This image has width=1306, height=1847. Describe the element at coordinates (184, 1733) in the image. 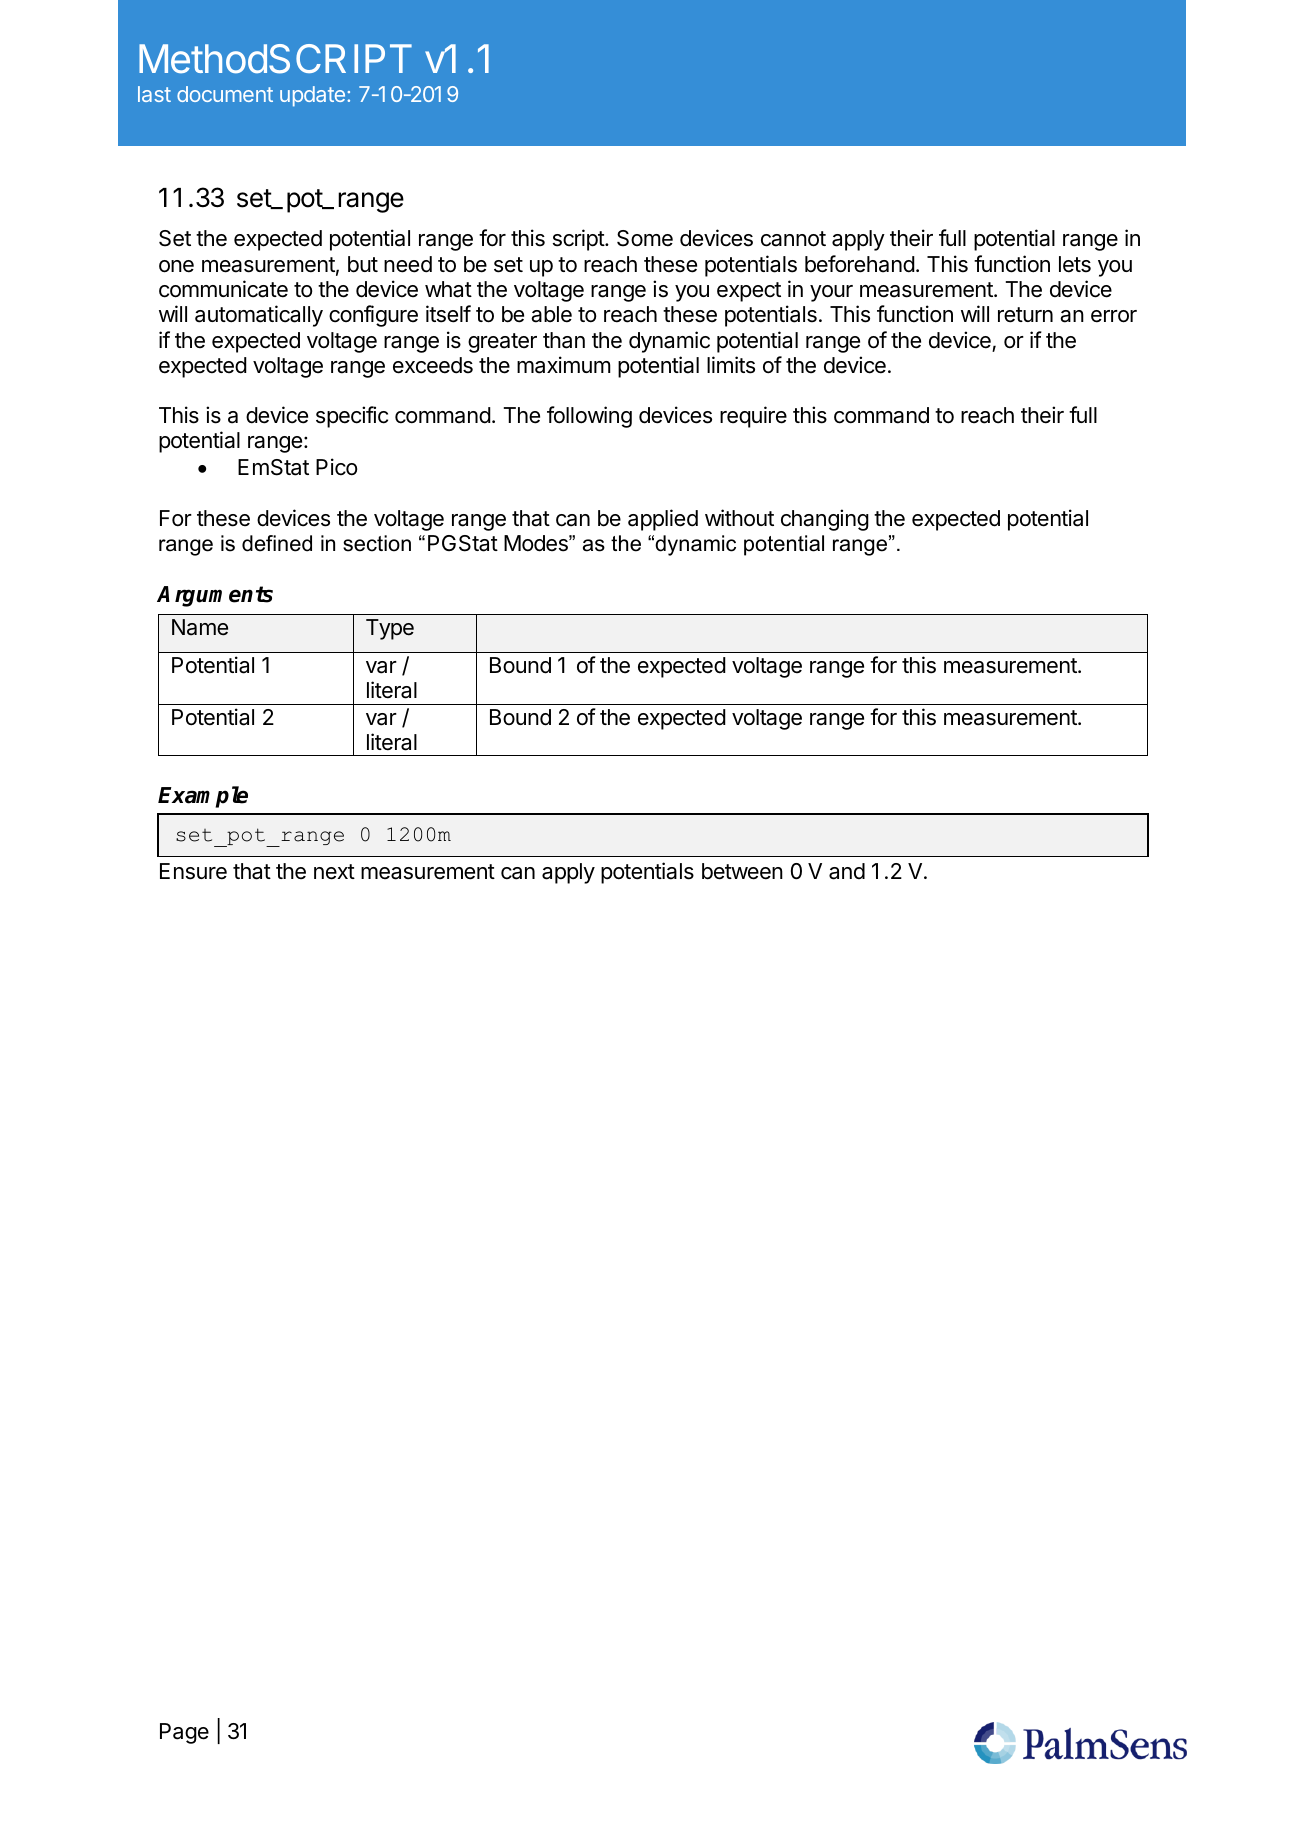

I see `Page` at that location.
